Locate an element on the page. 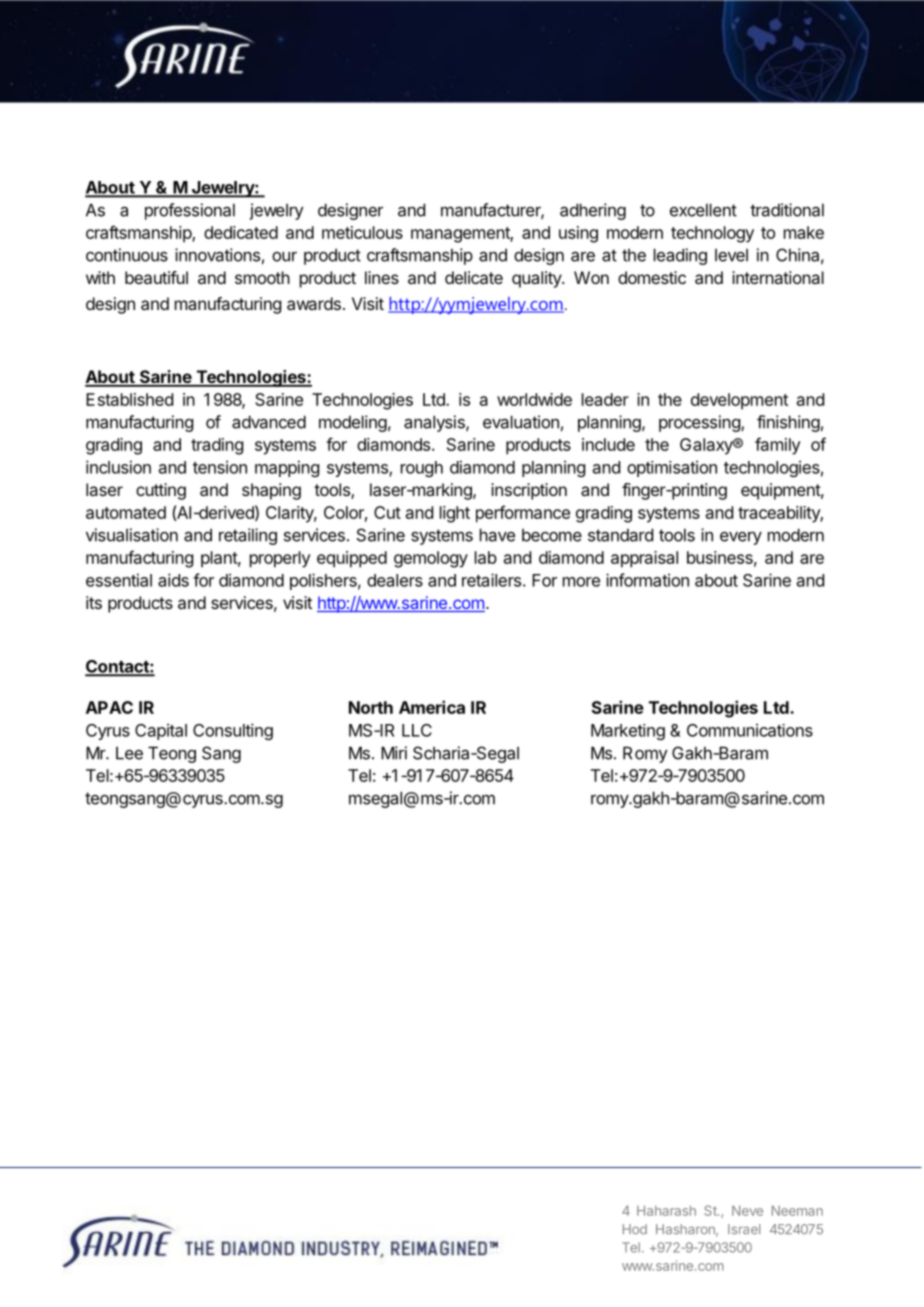 Image resolution: width=924 pixels, height=1307 pixels. cutting is located at coordinates (161, 491).
